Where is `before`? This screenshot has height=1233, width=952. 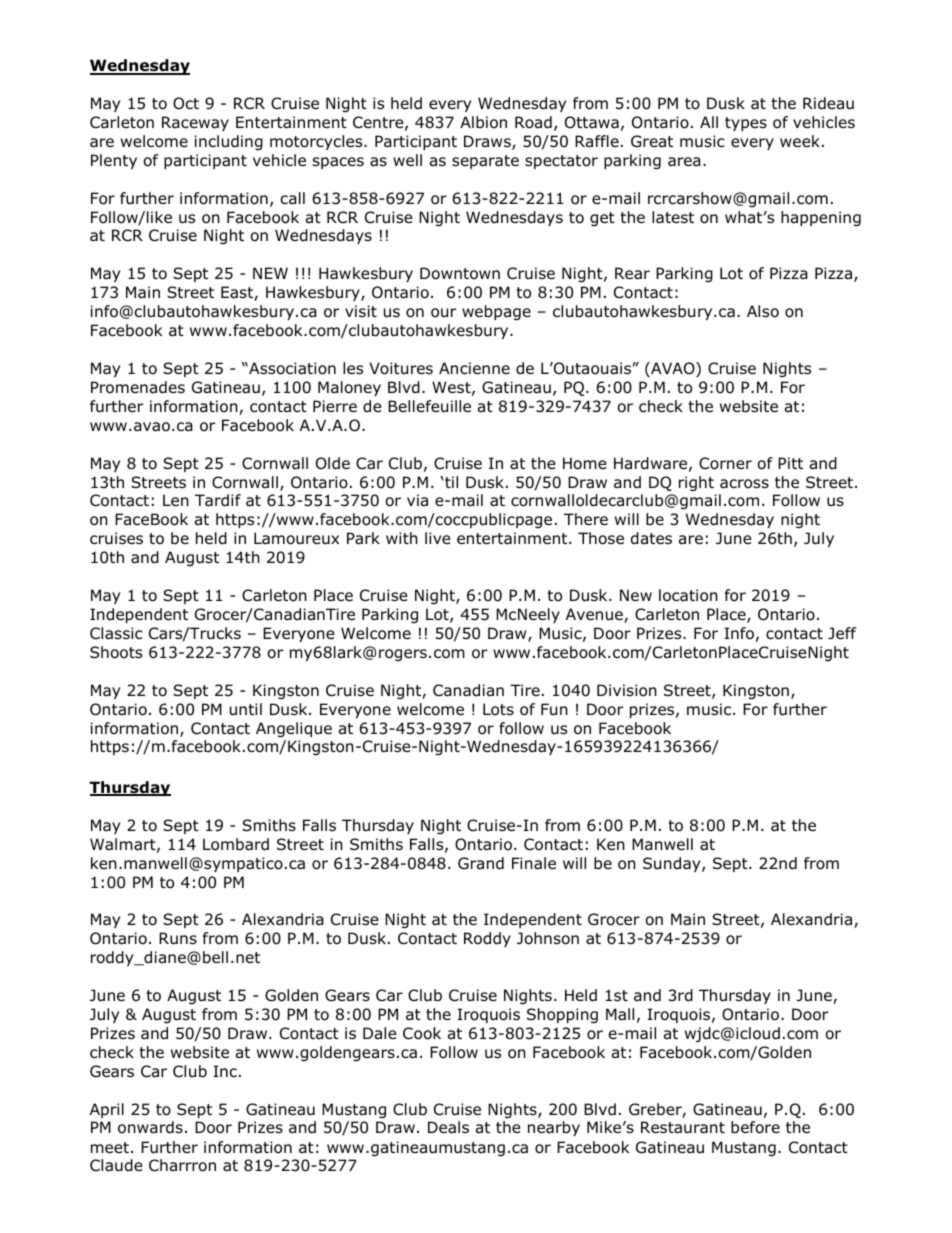 before is located at coordinates (755, 1127).
